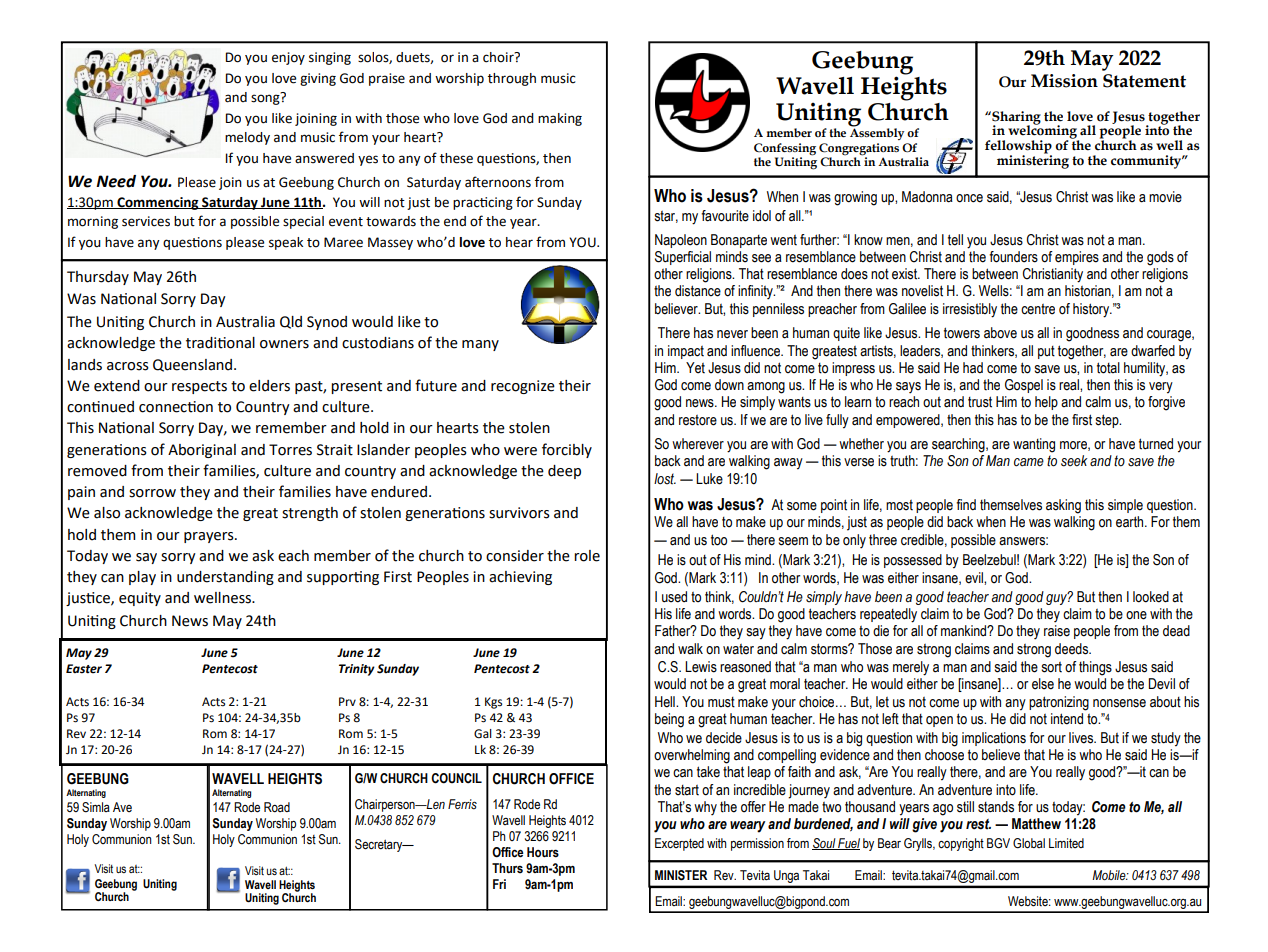 This screenshot has width=1268, height=952. I want to click on Excerpted, so click(679, 844).
